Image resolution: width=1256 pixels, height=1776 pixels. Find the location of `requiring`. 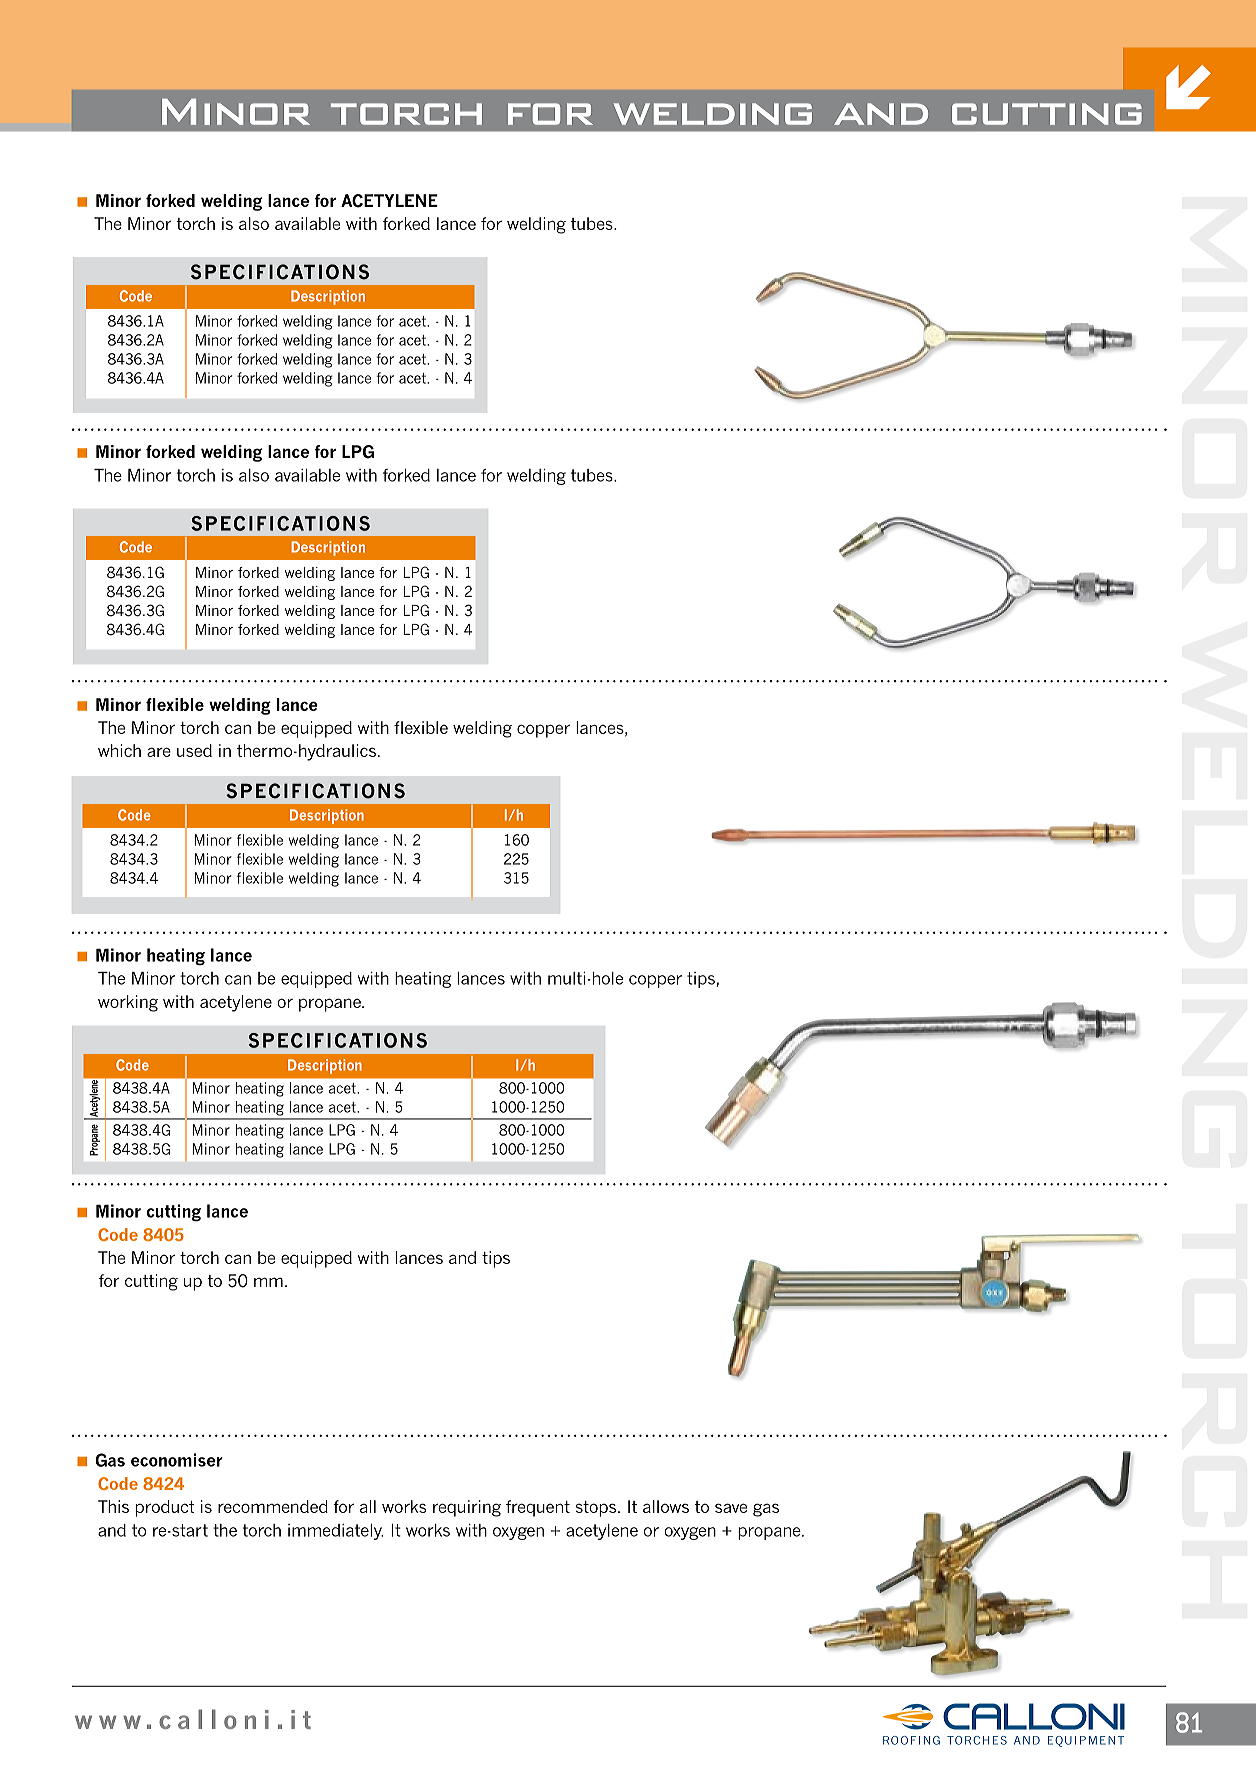

requiring is located at coordinates (467, 1508).
